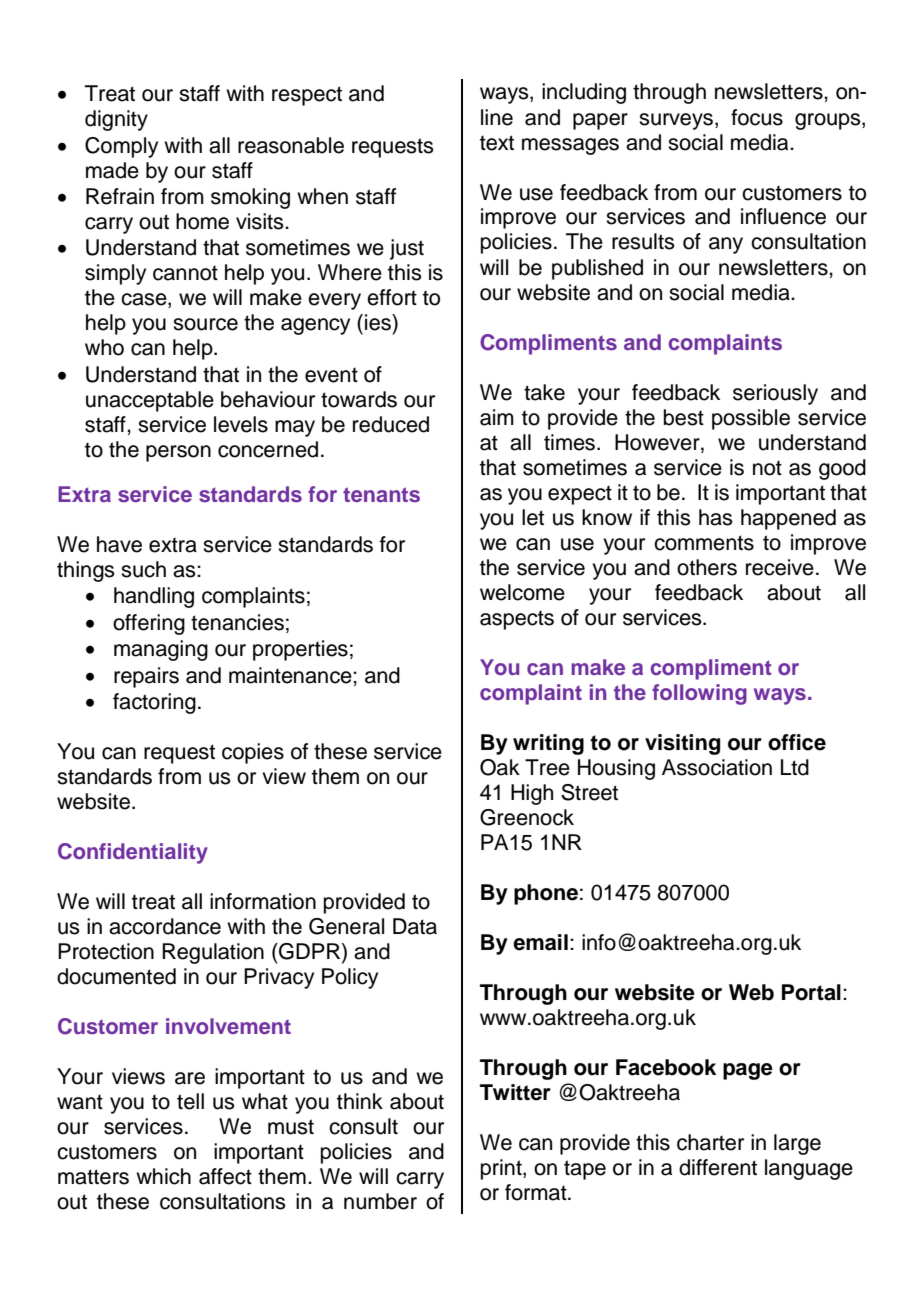 This page has height=1308, width=924. I want to click on tenants, so click(381, 494).
